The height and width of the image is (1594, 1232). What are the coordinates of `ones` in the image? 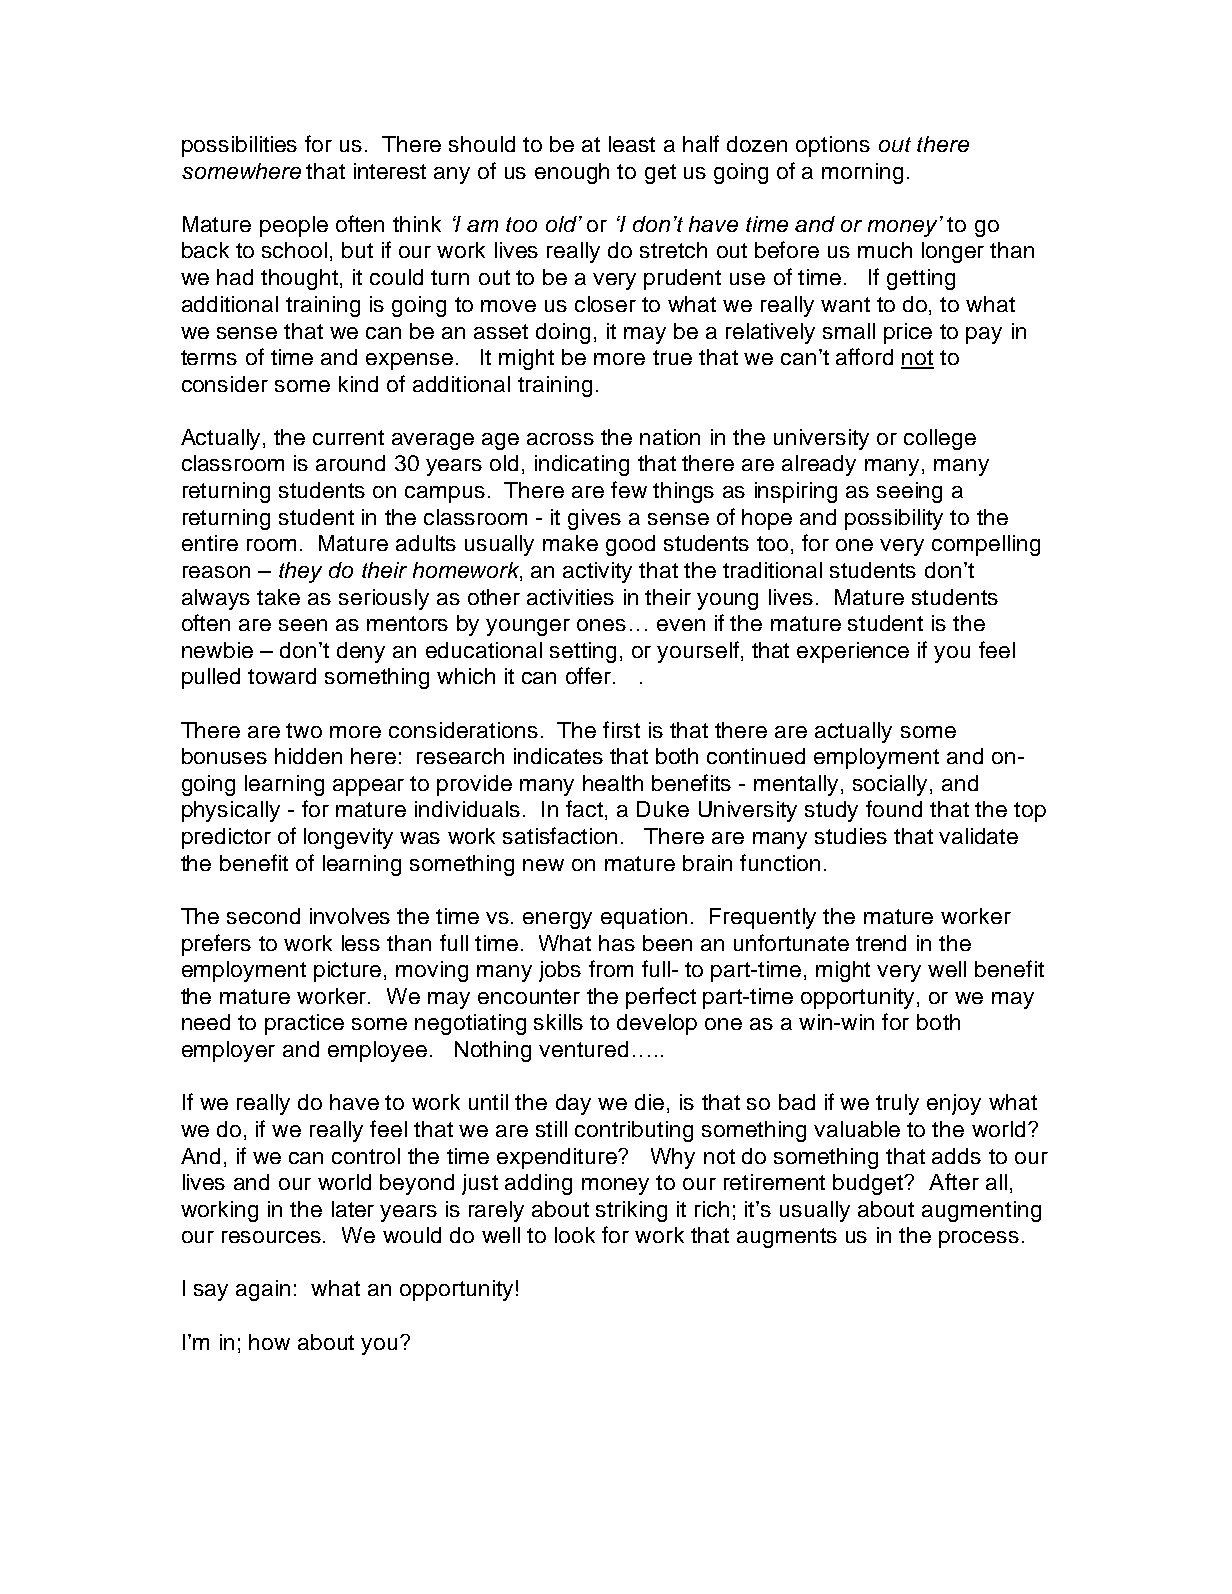 It's located at (601, 625).
